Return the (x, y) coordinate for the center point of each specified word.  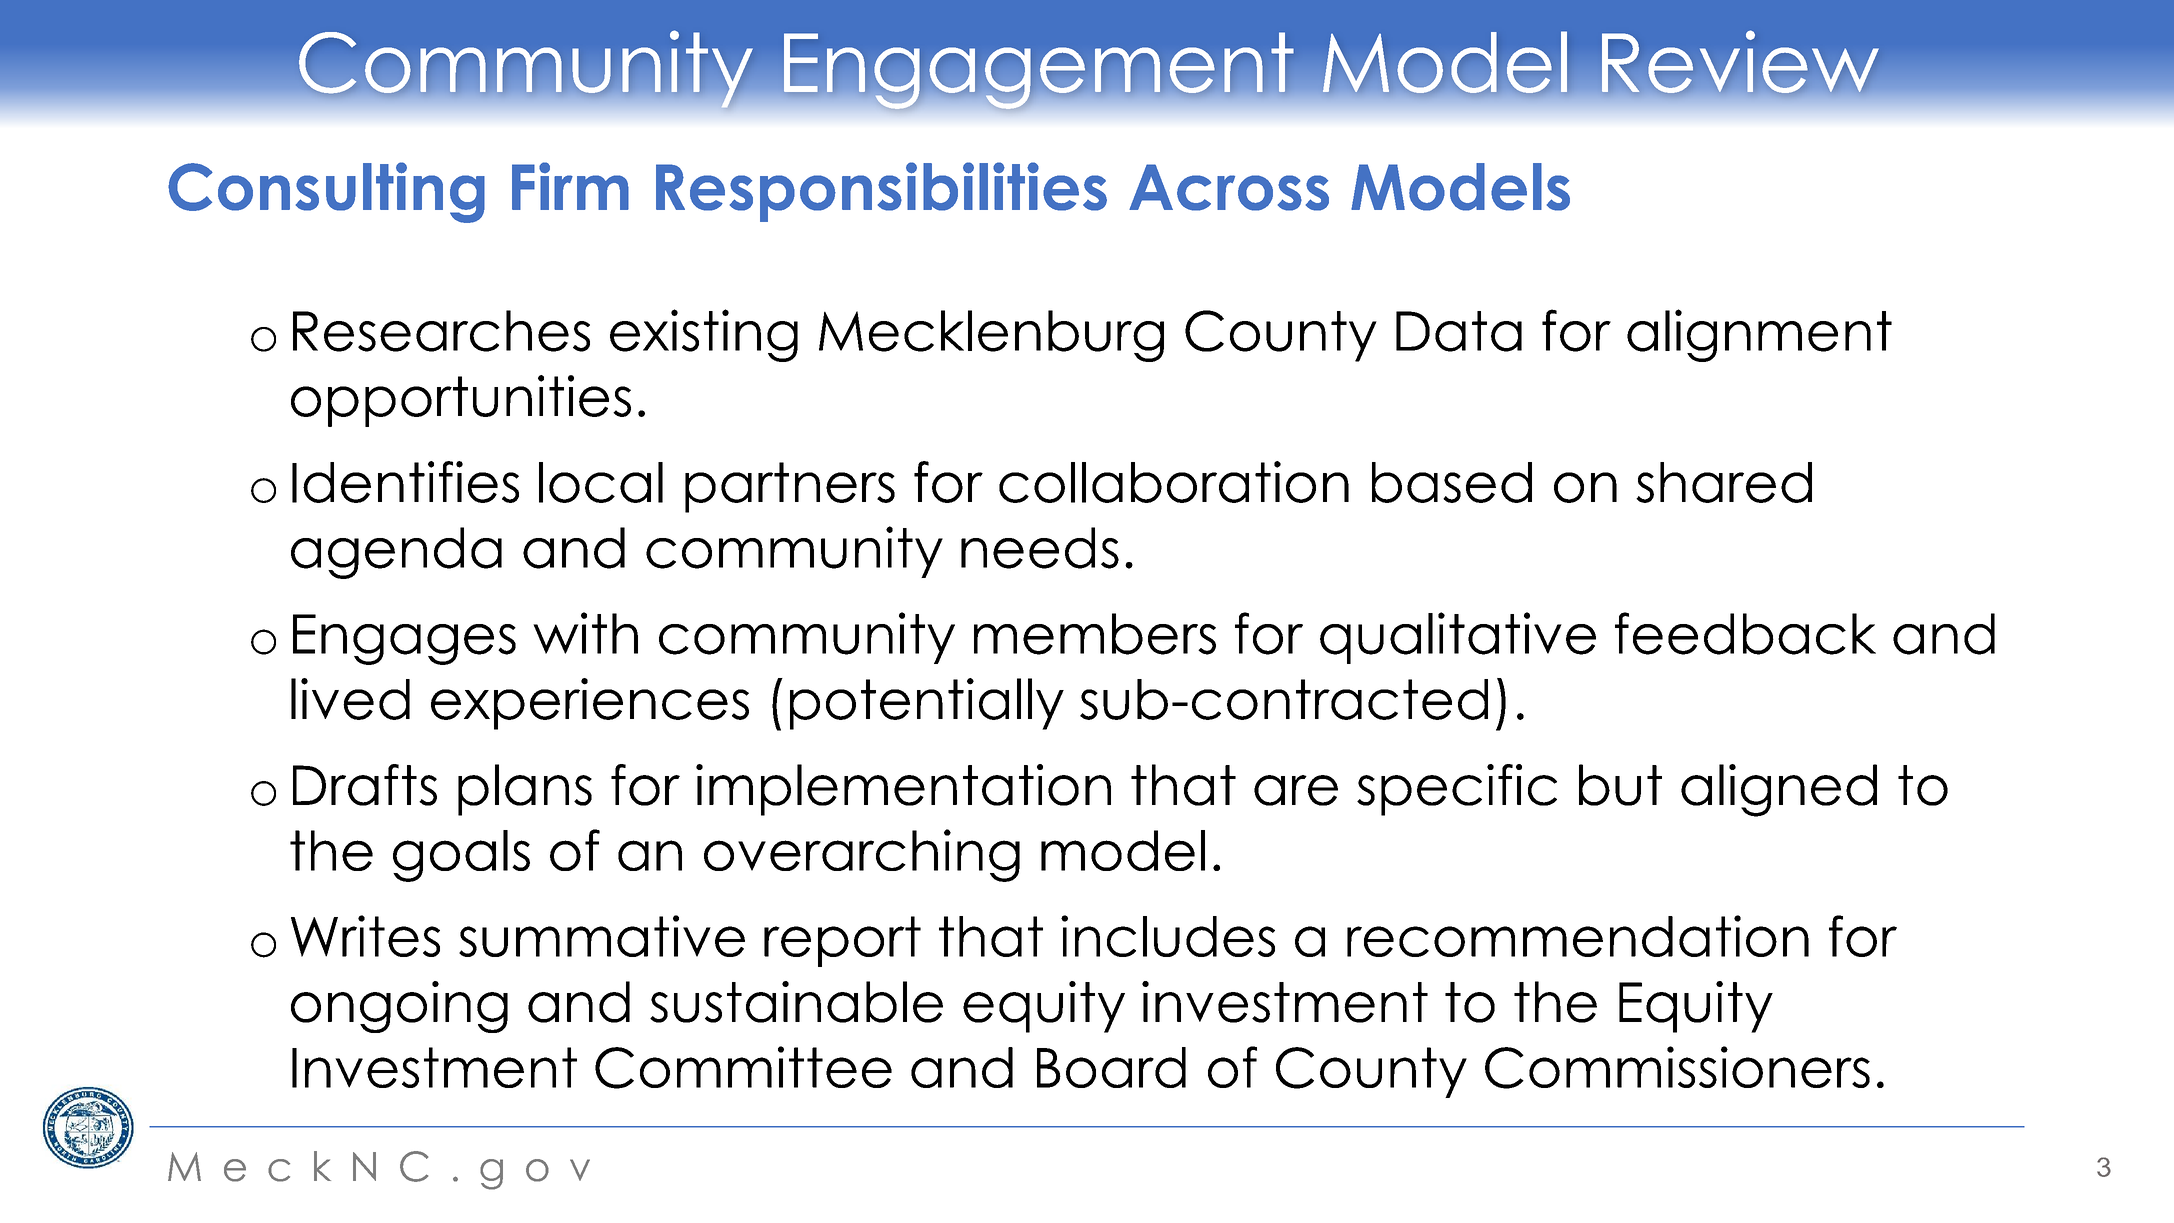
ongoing (399, 1007)
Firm (570, 186)
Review (1740, 62)
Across (1229, 187)
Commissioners (1677, 1067)
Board (1111, 1067)
